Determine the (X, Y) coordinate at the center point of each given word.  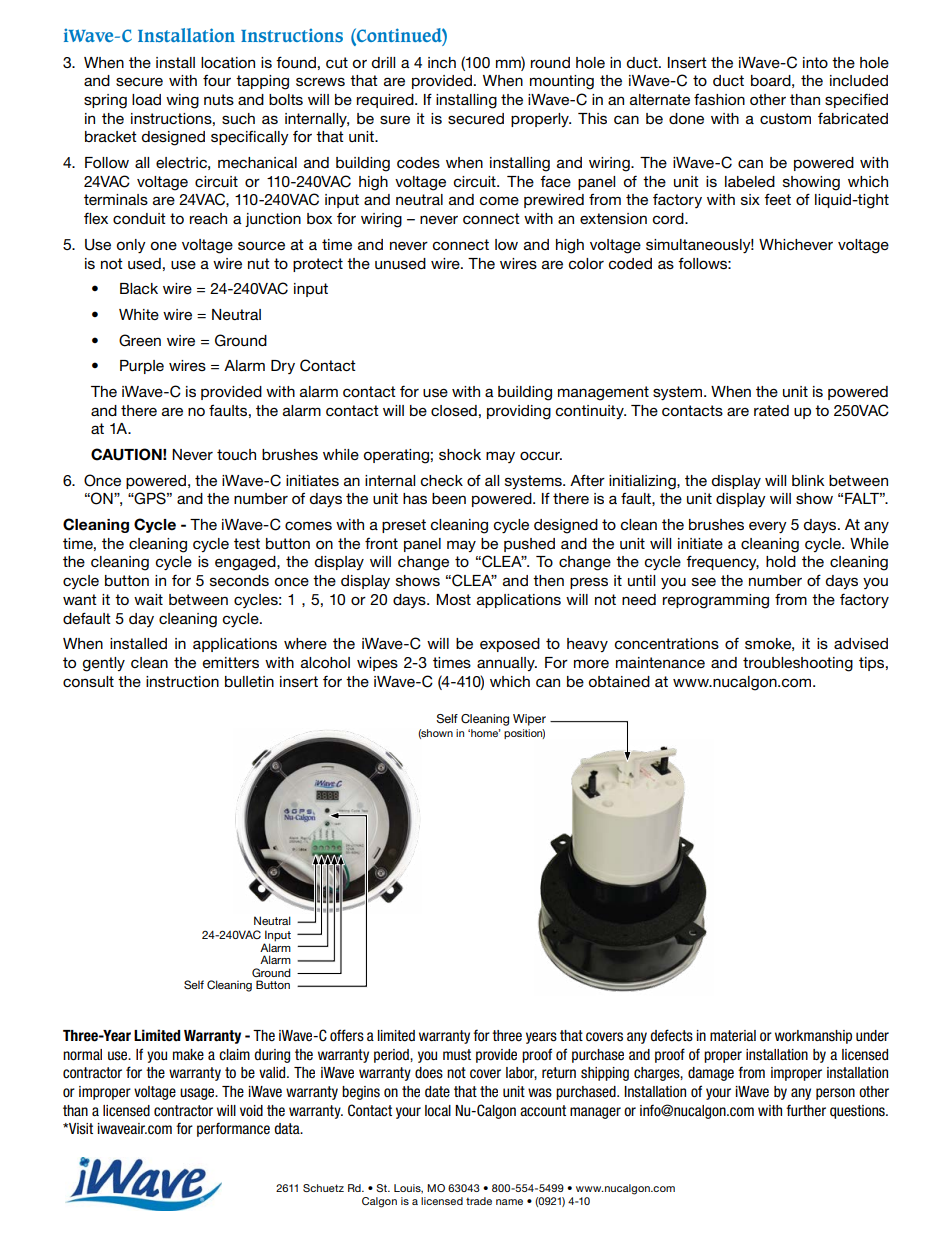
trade (479, 1201)
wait (148, 599)
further (806, 1110)
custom (785, 118)
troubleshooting (798, 664)
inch (442, 62)
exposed (510, 645)
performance (233, 1129)
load (146, 99)
